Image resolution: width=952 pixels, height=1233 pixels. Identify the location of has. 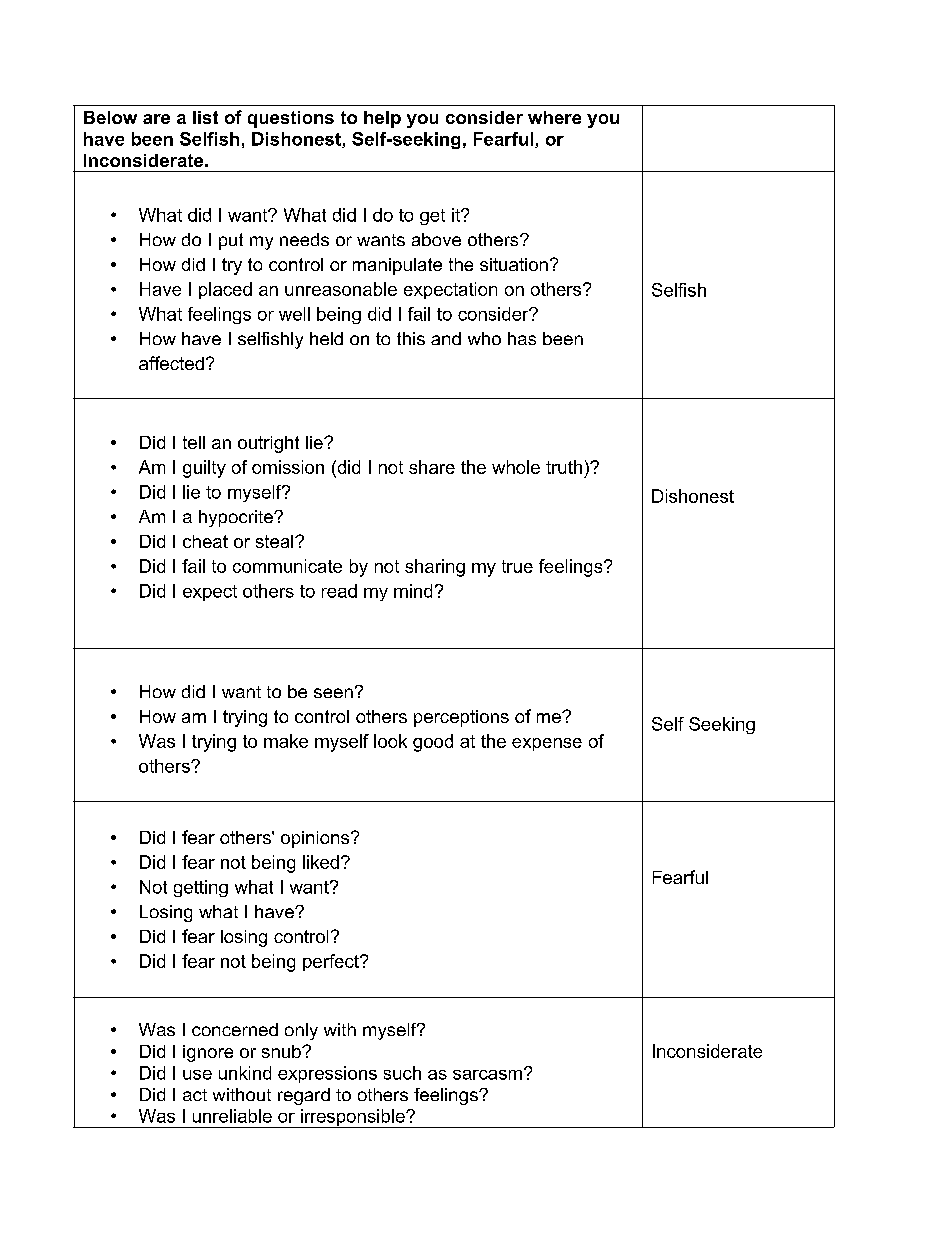
(522, 338).
